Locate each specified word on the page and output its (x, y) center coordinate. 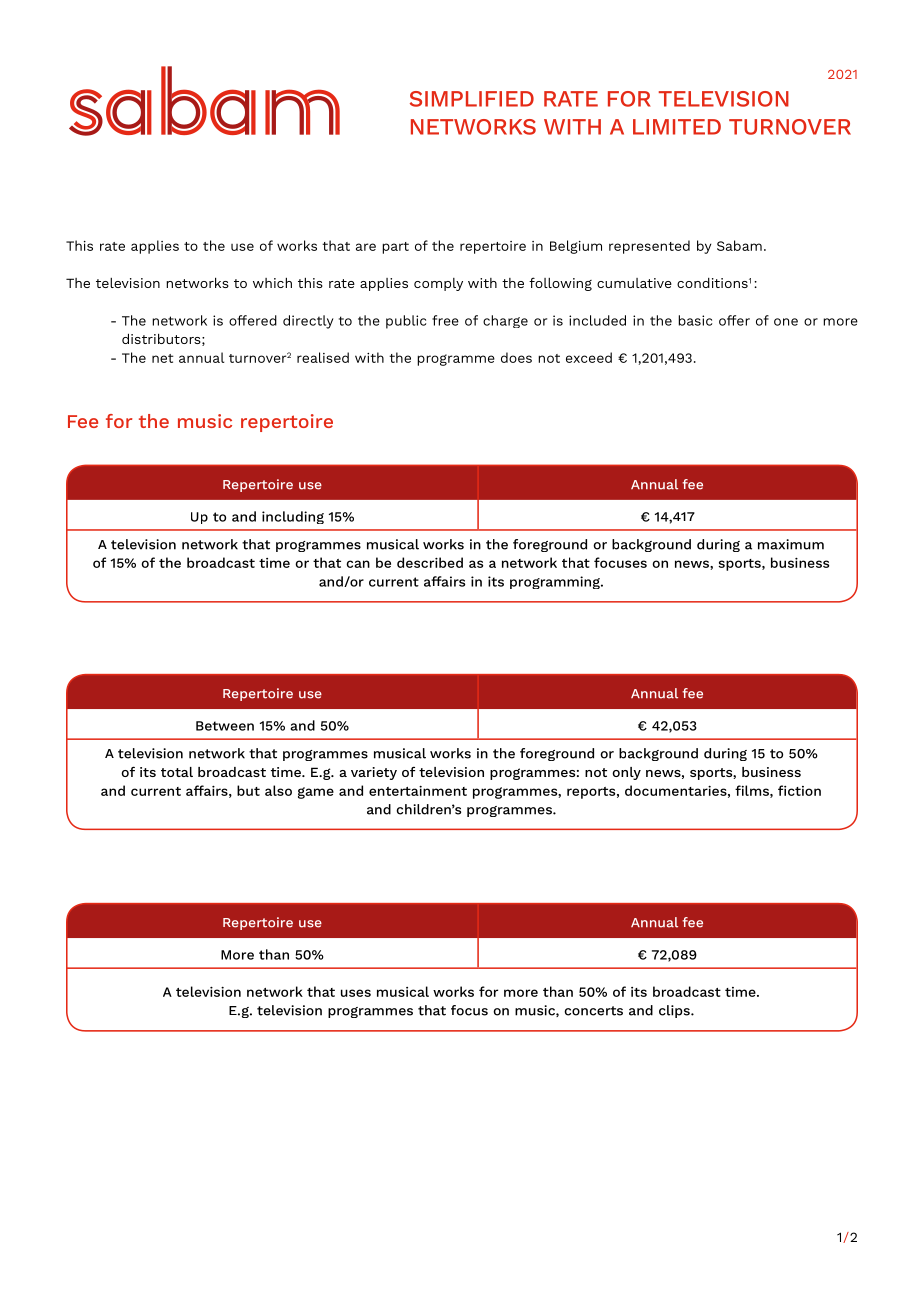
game (316, 793)
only (626, 773)
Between (225, 726)
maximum (791, 544)
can (358, 564)
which (272, 283)
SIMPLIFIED (472, 99)
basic (695, 320)
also (278, 790)
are (366, 247)
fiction (799, 790)
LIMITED (677, 127)
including (293, 517)
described (430, 562)
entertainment (418, 791)
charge (505, 321)
